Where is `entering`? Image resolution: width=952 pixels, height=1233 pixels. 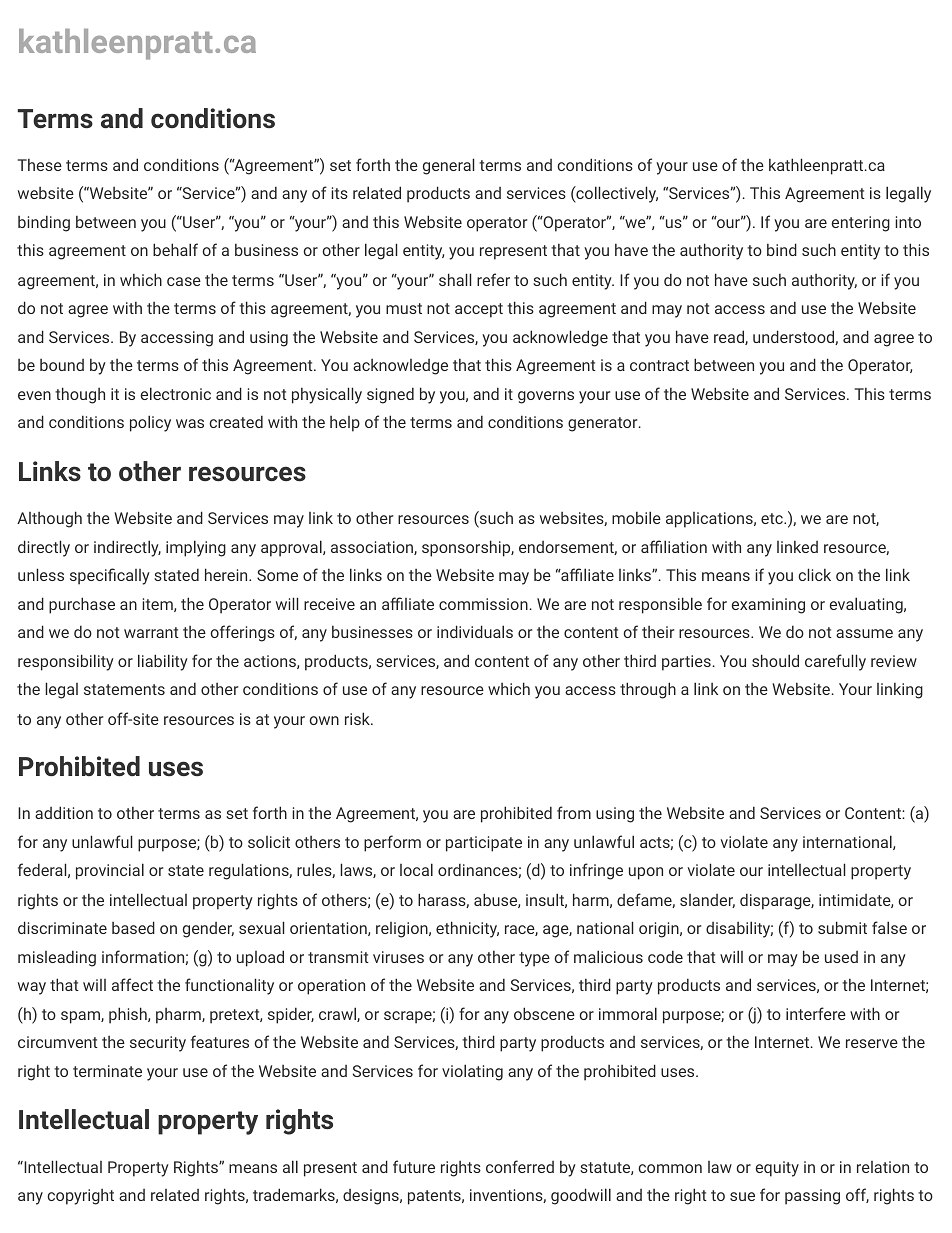 entering is located at coordinates (861, 224).
